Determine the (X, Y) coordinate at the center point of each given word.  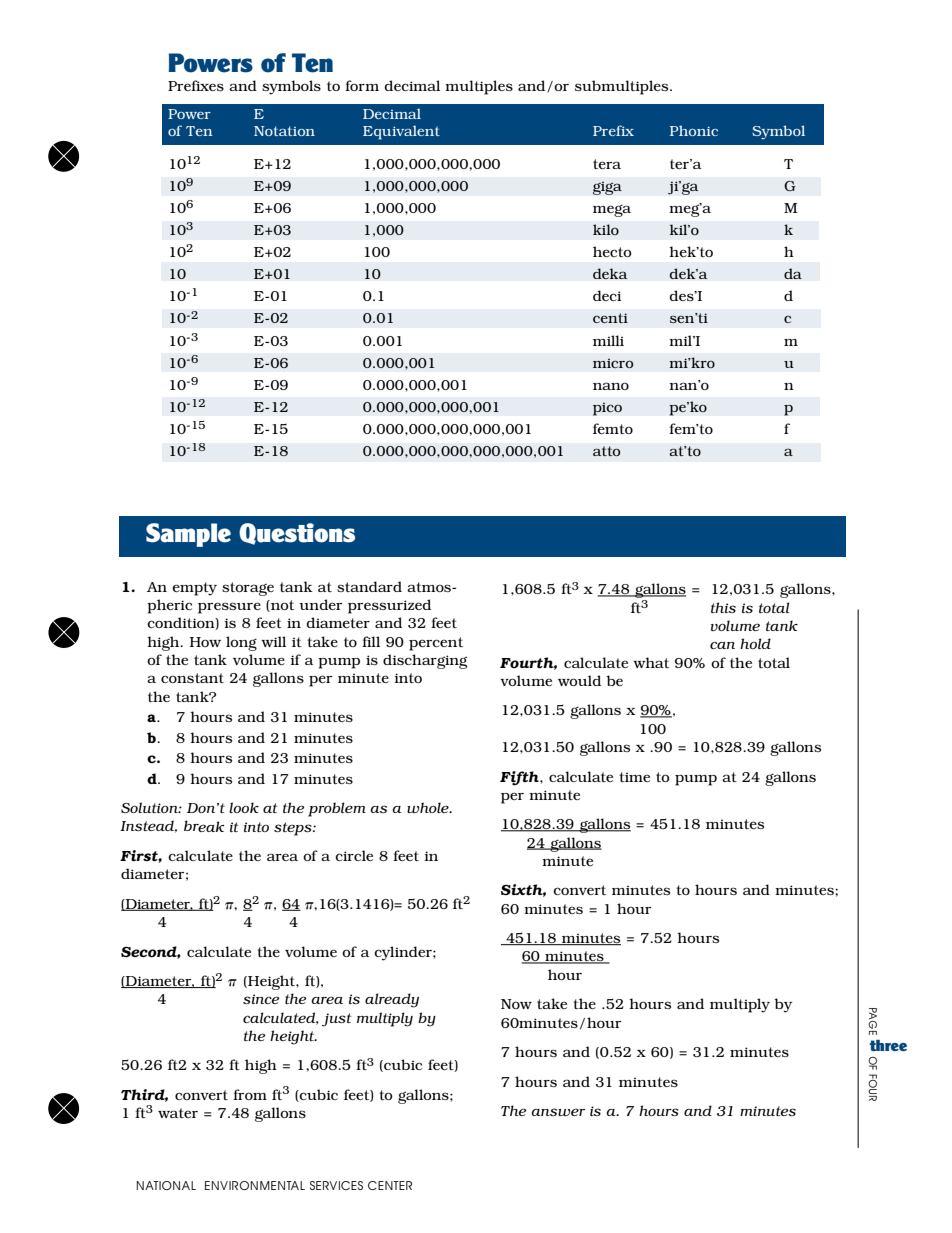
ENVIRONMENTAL (255, 1185)
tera (607, 164)
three (888, 1045)
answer (558, 1112)
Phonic (694, 130)
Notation (284, 131)
